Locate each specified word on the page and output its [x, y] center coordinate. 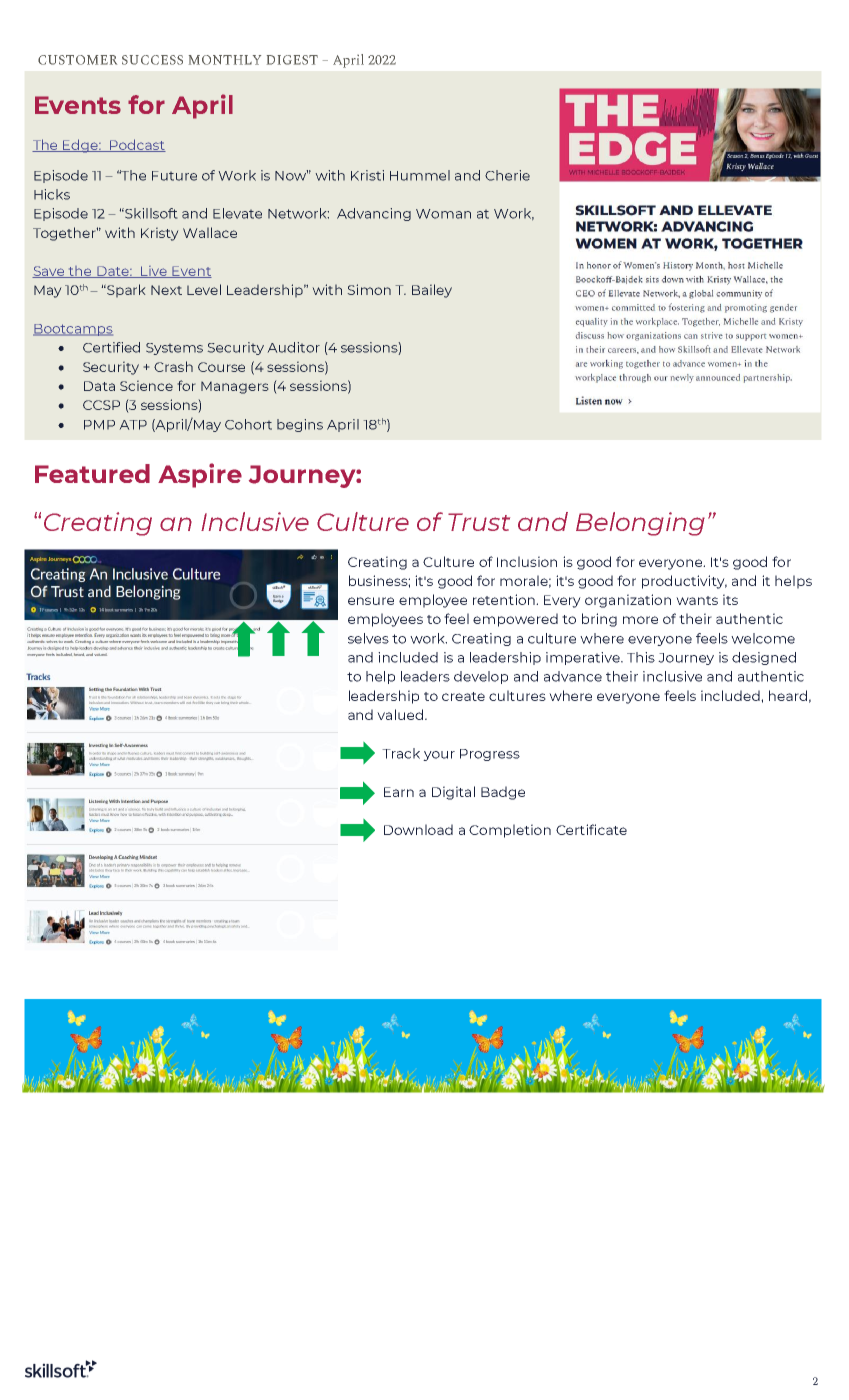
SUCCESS [152, 60]
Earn [399, 792]
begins [300, 425]
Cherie [507, 175]
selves [368, 638]
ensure [371, 601]
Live [154, 272]
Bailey [432, 291]
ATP [133, 425]
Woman [443, 214]
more [640, 620]
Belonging [640, 524]
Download [418, 829]
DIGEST [292, 60]
